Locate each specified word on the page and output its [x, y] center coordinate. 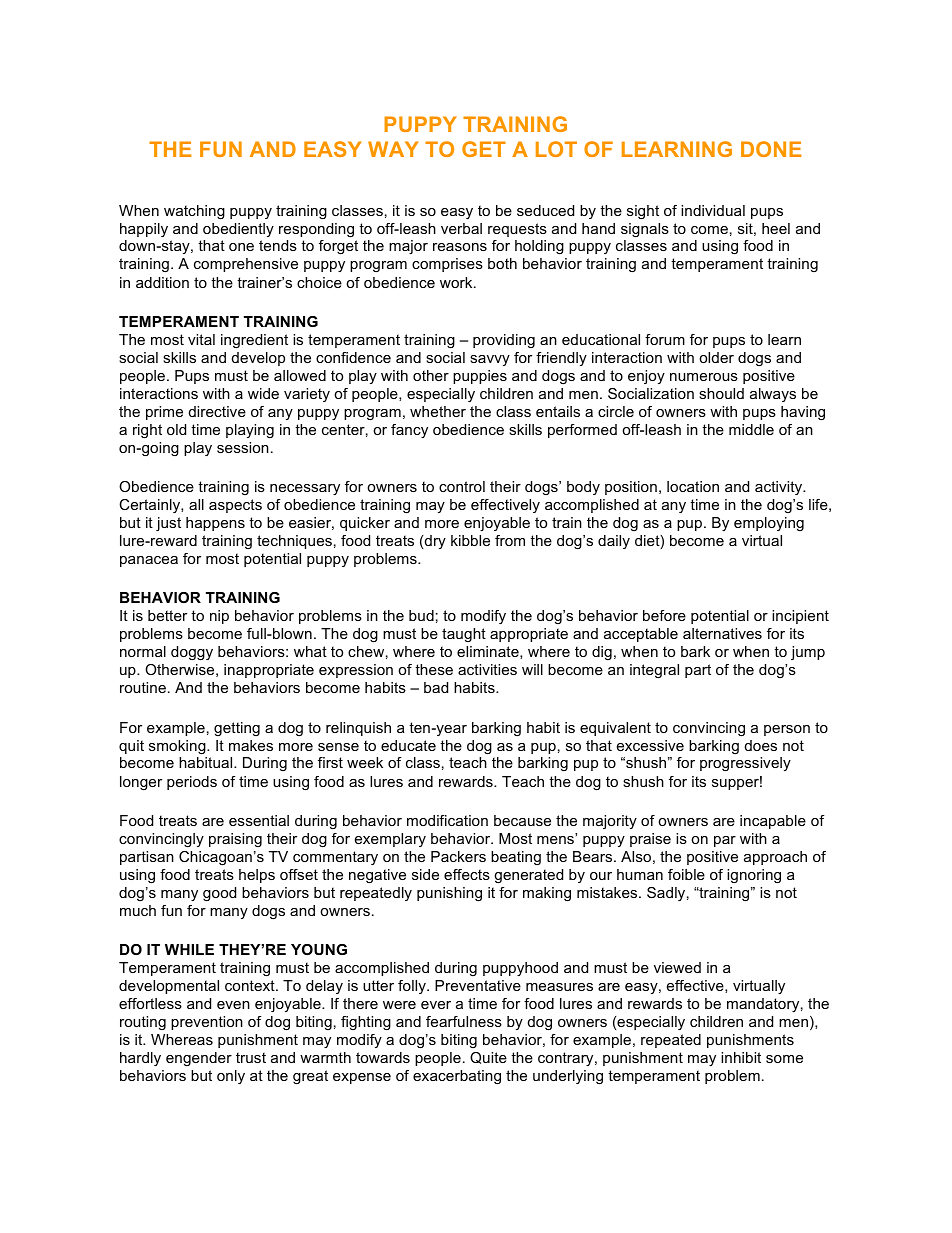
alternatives [722, 633]
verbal [461, 228]
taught [464, 635]
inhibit [741, 1057]
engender [199, 1059]
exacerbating [457, 1077]
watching [194, 212]
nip [219, 617]
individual [713, 210]
